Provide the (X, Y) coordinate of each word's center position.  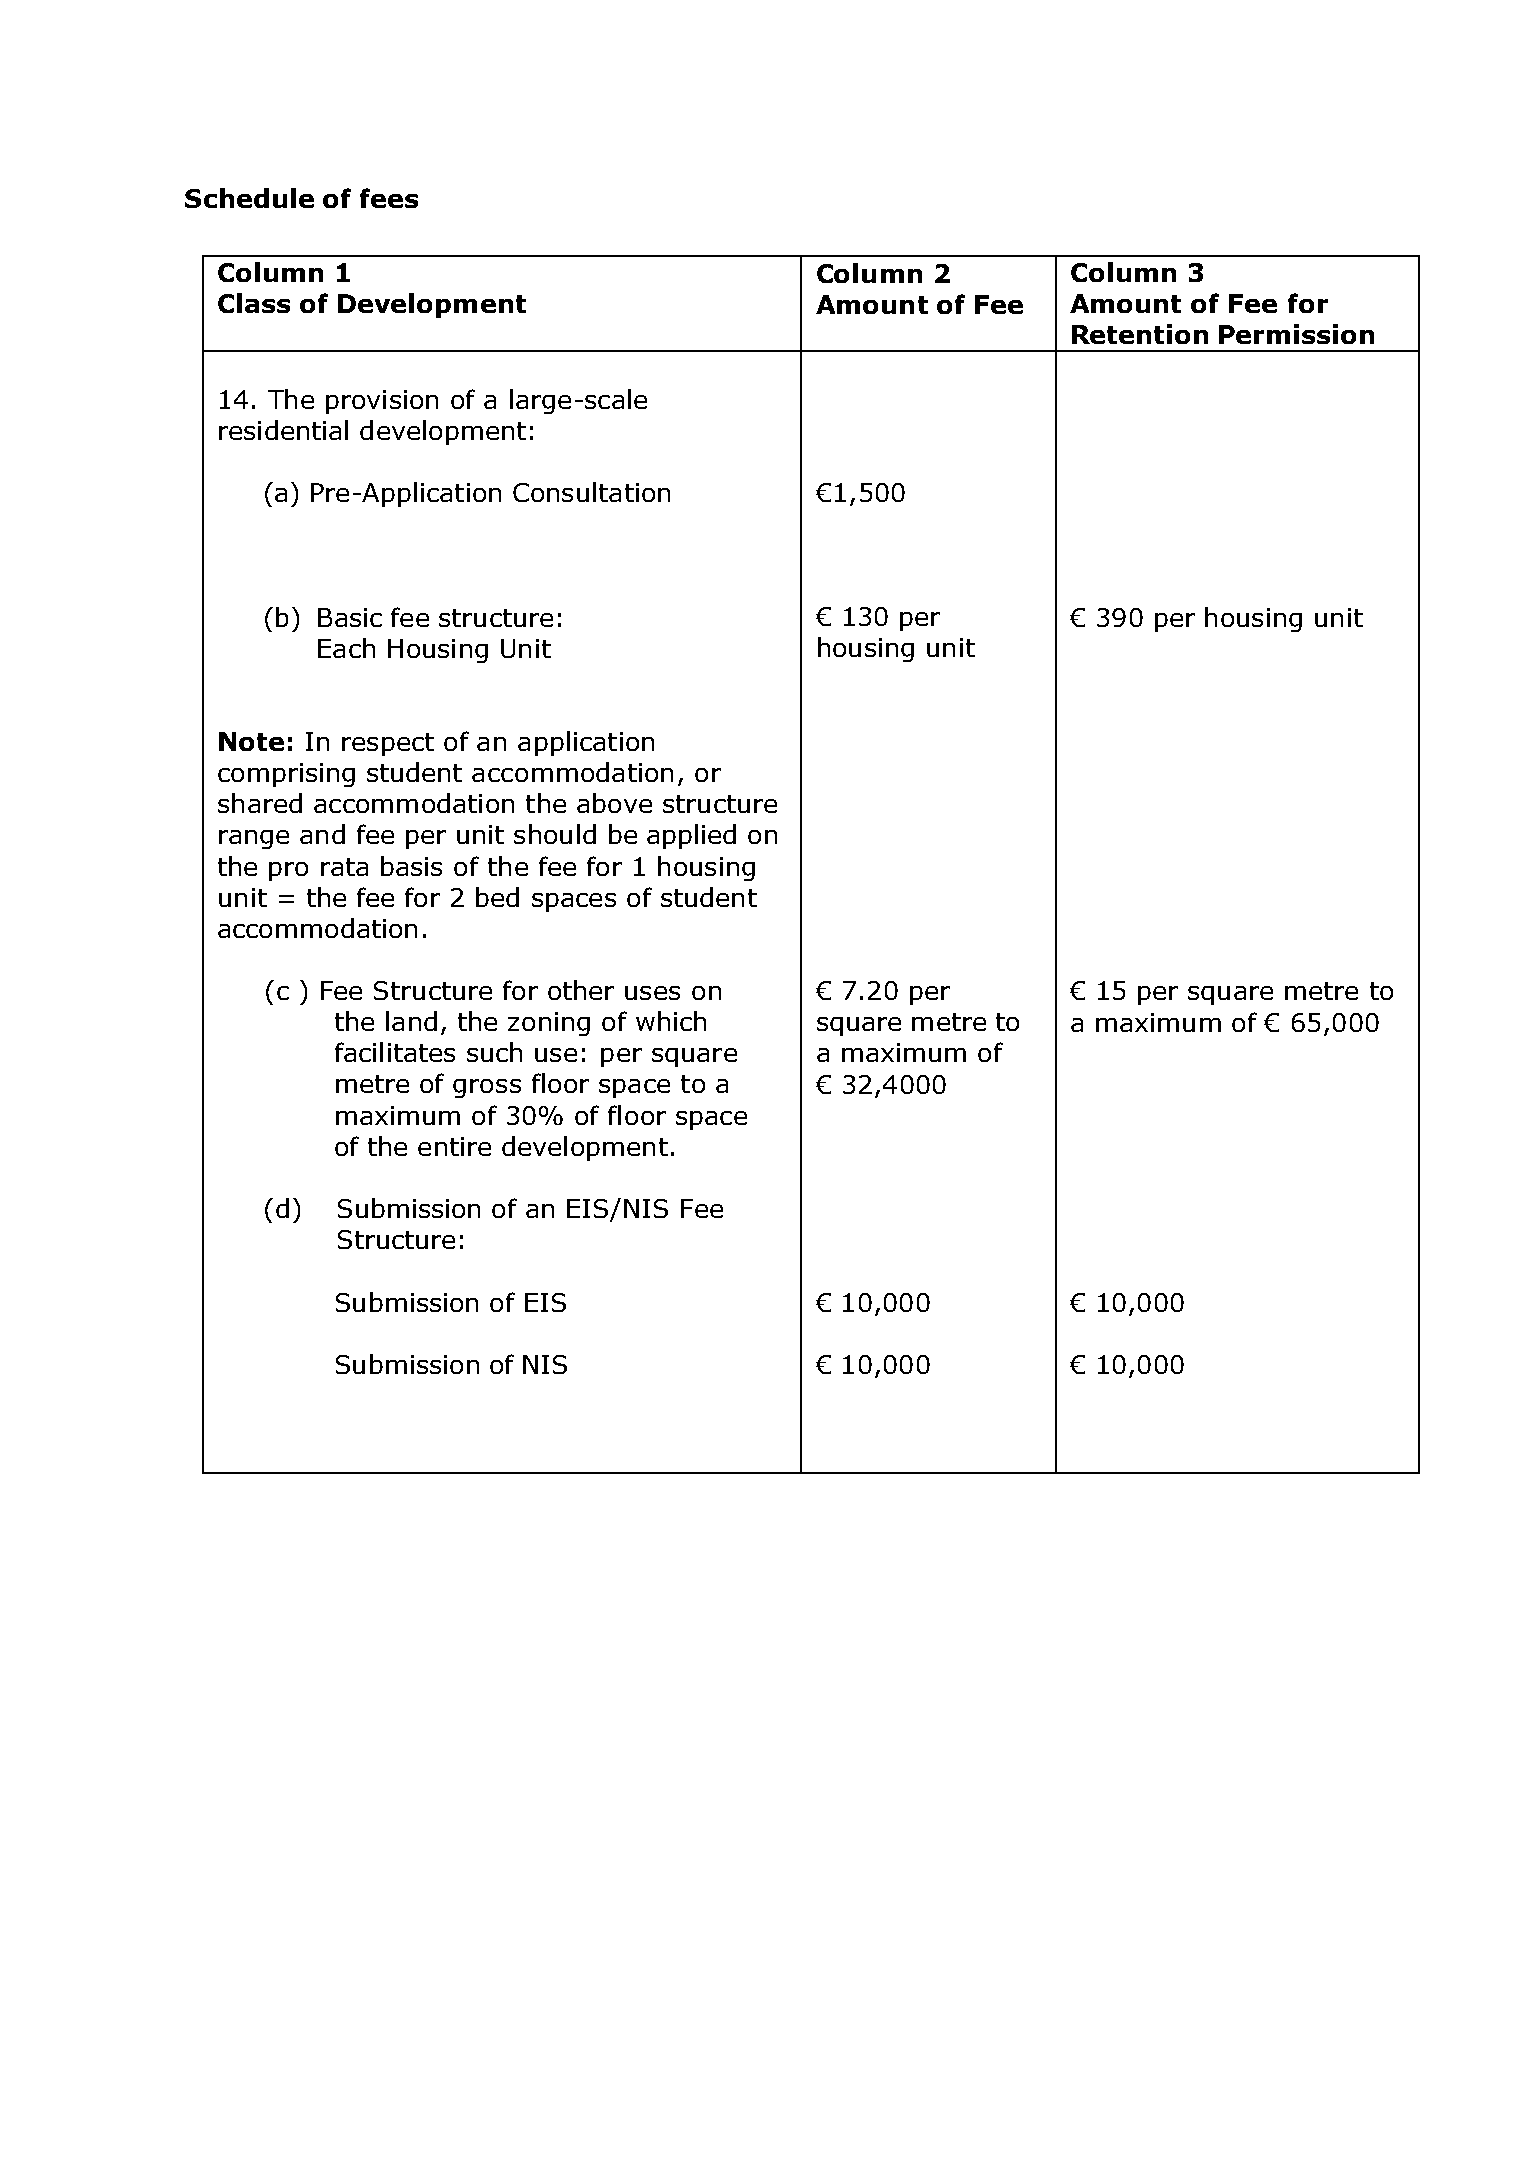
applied (691, 836)
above (614, 803)
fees (389, 198)
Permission (1296, 334)
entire (454, 1146)
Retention (1140, 334)
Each (346, 648)
